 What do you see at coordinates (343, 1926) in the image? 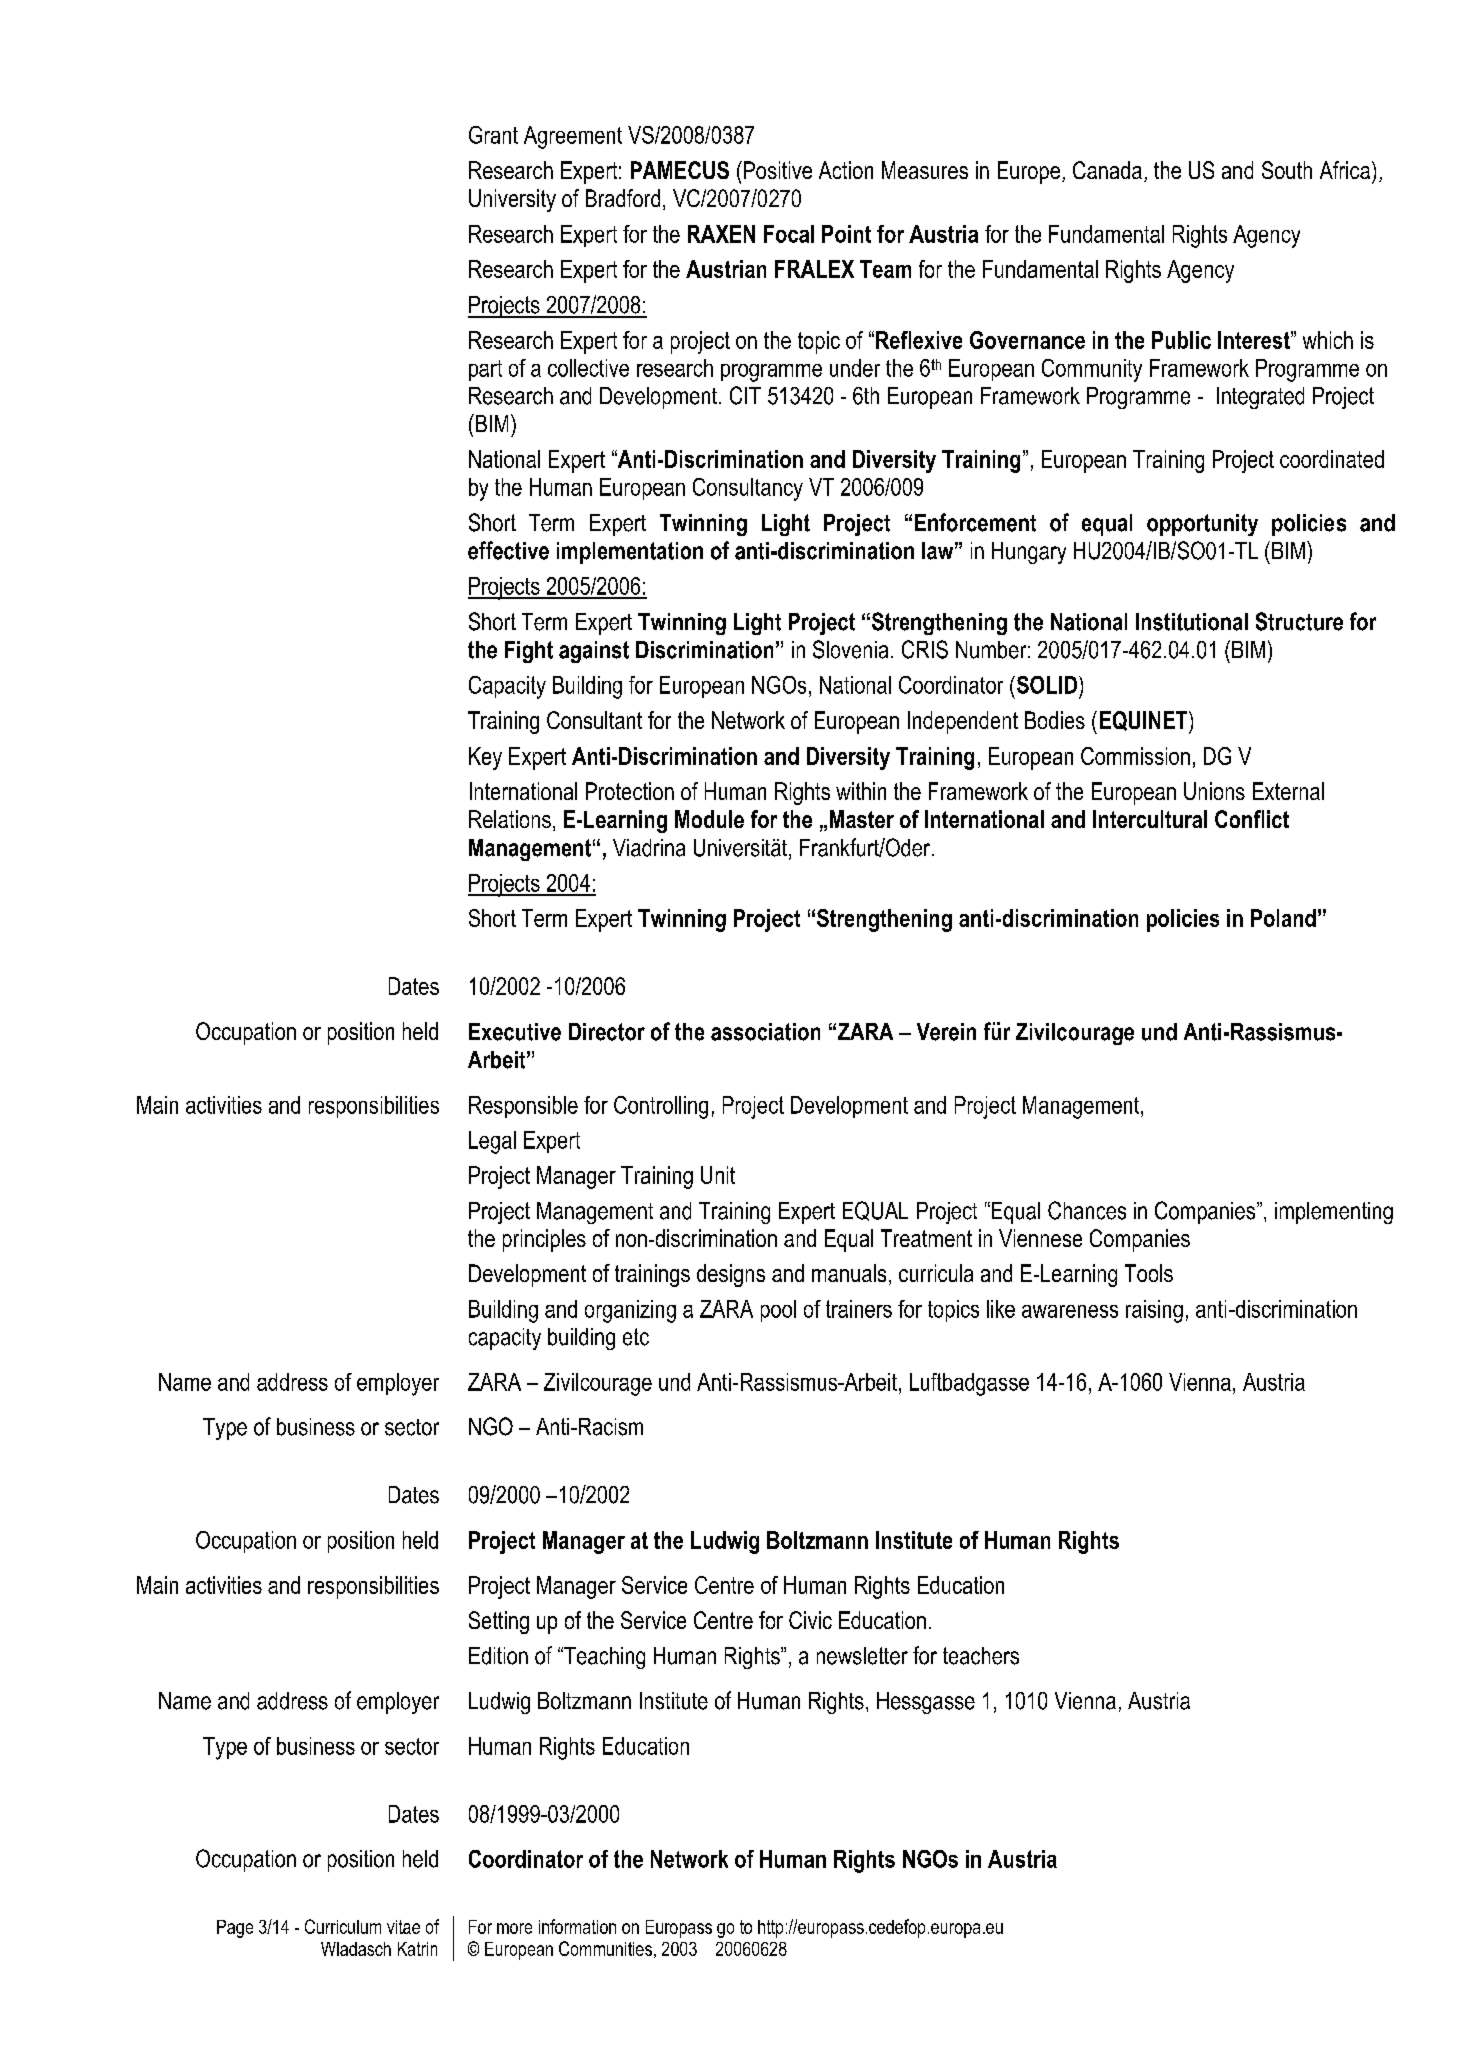
I see `Curriculum` at bounding box center [343, 1926].
